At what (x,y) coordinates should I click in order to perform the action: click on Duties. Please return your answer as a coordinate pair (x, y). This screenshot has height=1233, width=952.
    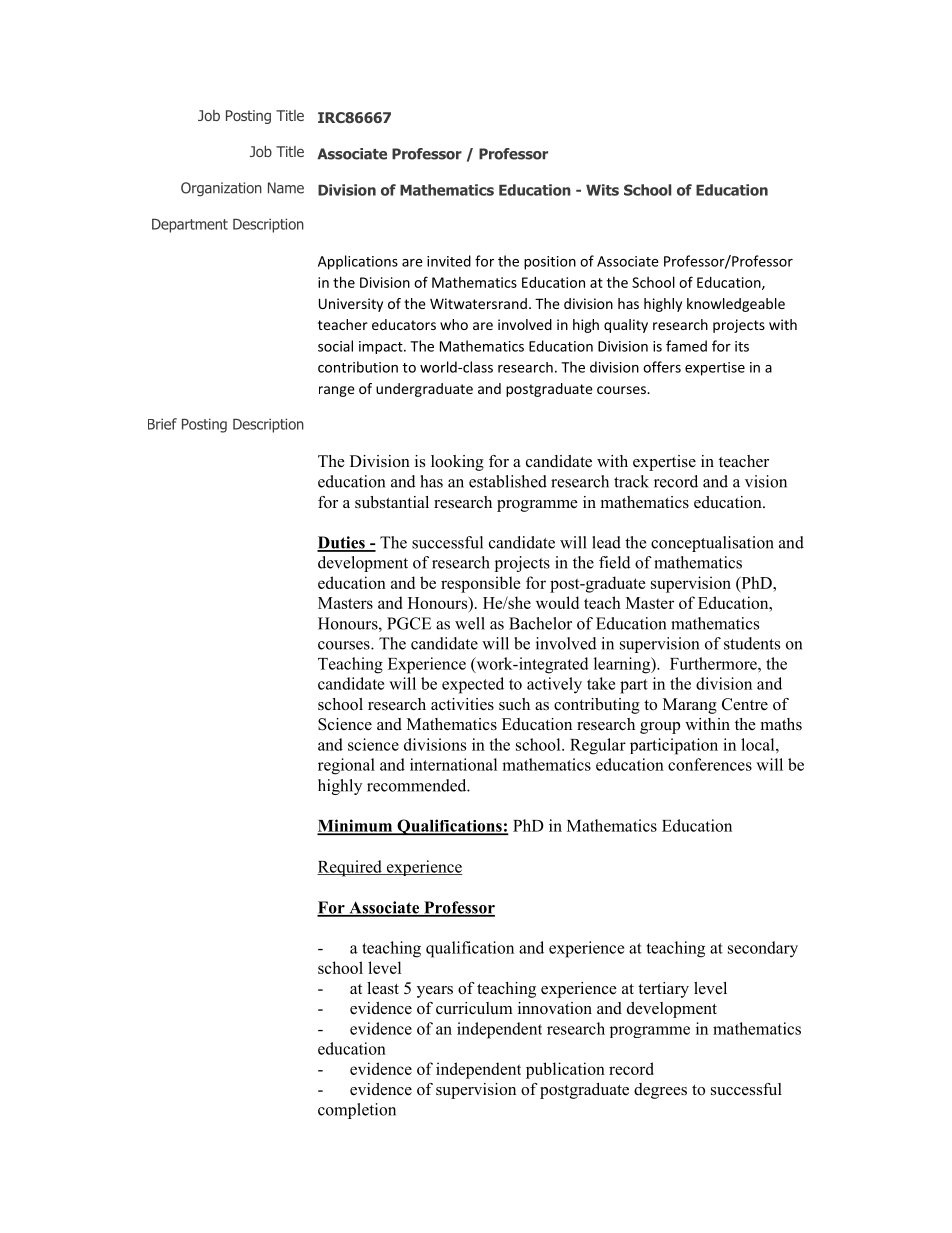
    Looking at the image, I should click on (342, 543).
